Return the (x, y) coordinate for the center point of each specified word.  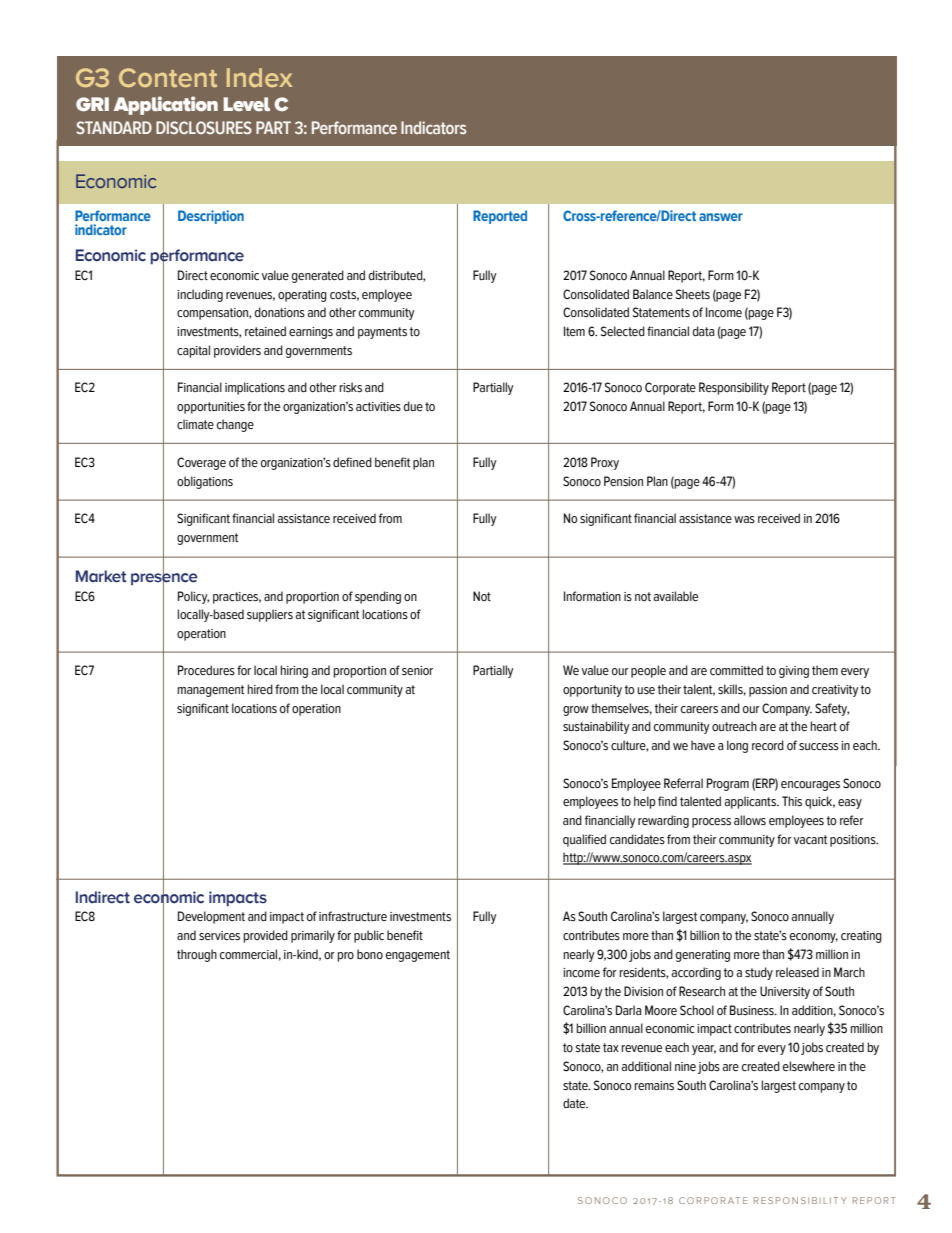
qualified (584, 840)
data (704, 331)
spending (378, 597)
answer (721, 217)
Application (166, 105)
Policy (193, 597)
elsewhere (809, 1066)
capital (193, 351)
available (676, 596)
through (197, 955)
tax (611, 1048)
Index (259, 77)
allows (750, 820)
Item (574, 331)
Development (211, 917)
